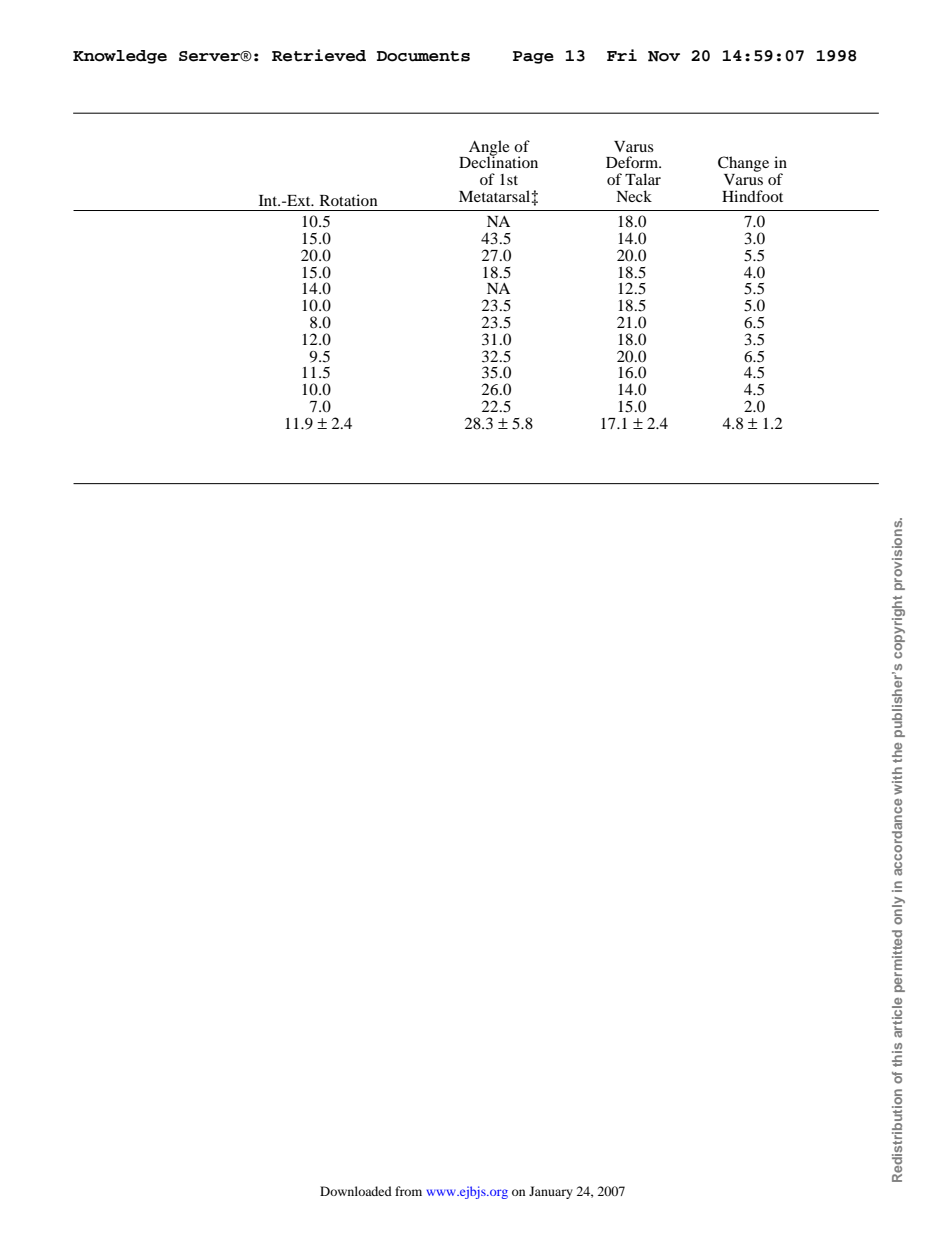 The height and width of the image is (1233, 952). What do you see at coordinates (488, 149) in the image?
I see `Angle` at bounding box center [488, 149].
